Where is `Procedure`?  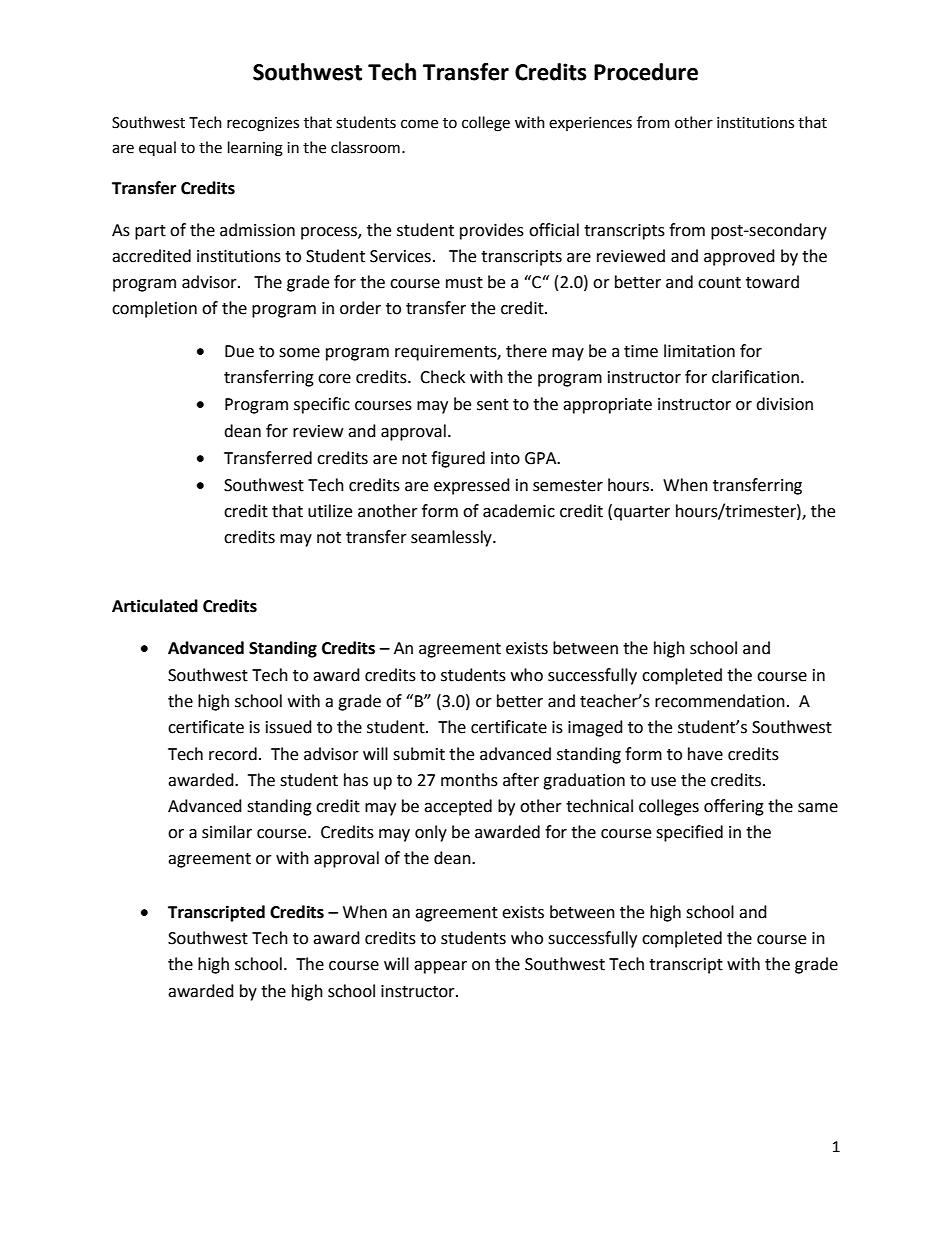
Procedure is located at coordinates (646, 72).
